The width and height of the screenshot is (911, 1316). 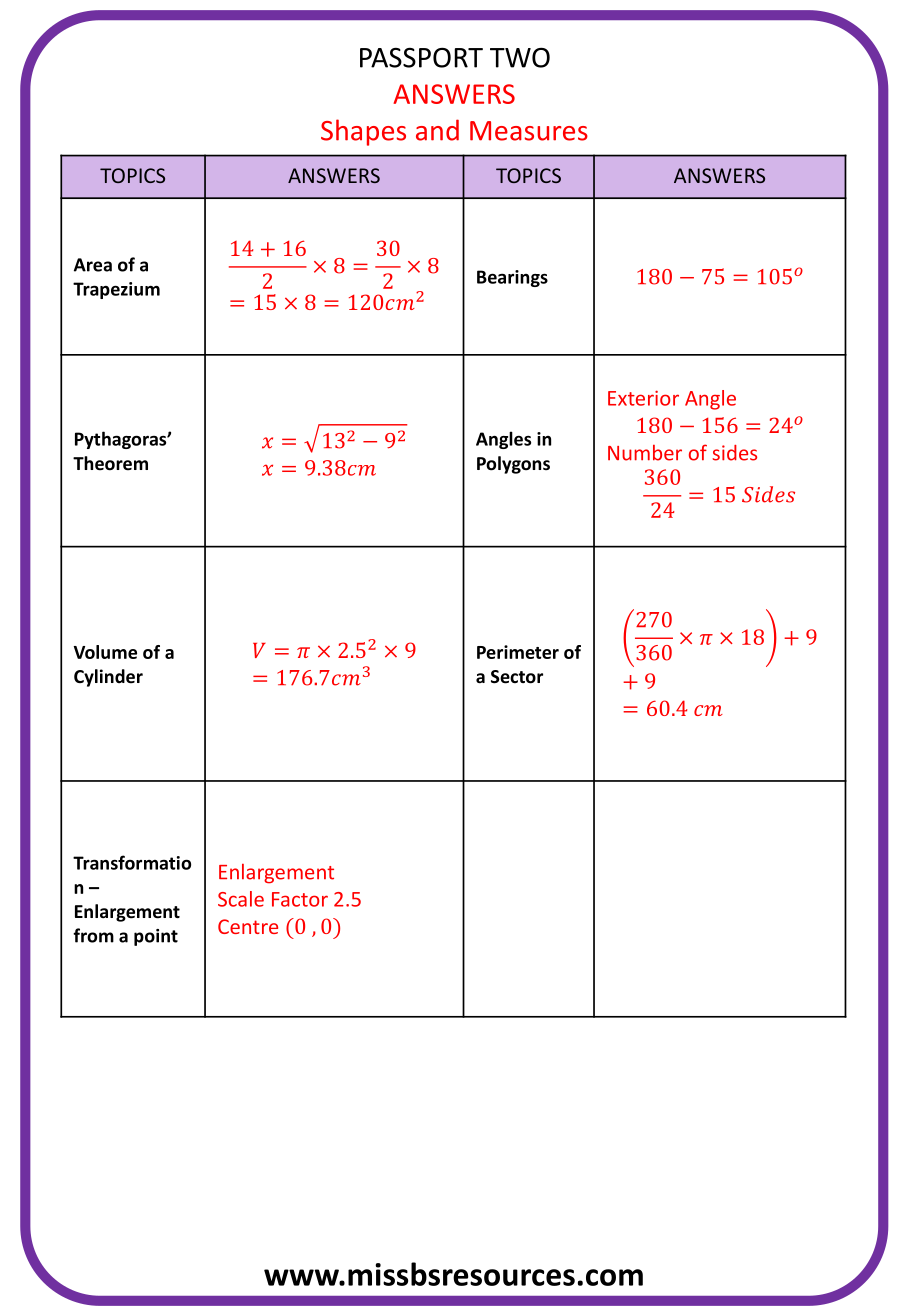 I want to click on point, so click(x=156, y=937).
